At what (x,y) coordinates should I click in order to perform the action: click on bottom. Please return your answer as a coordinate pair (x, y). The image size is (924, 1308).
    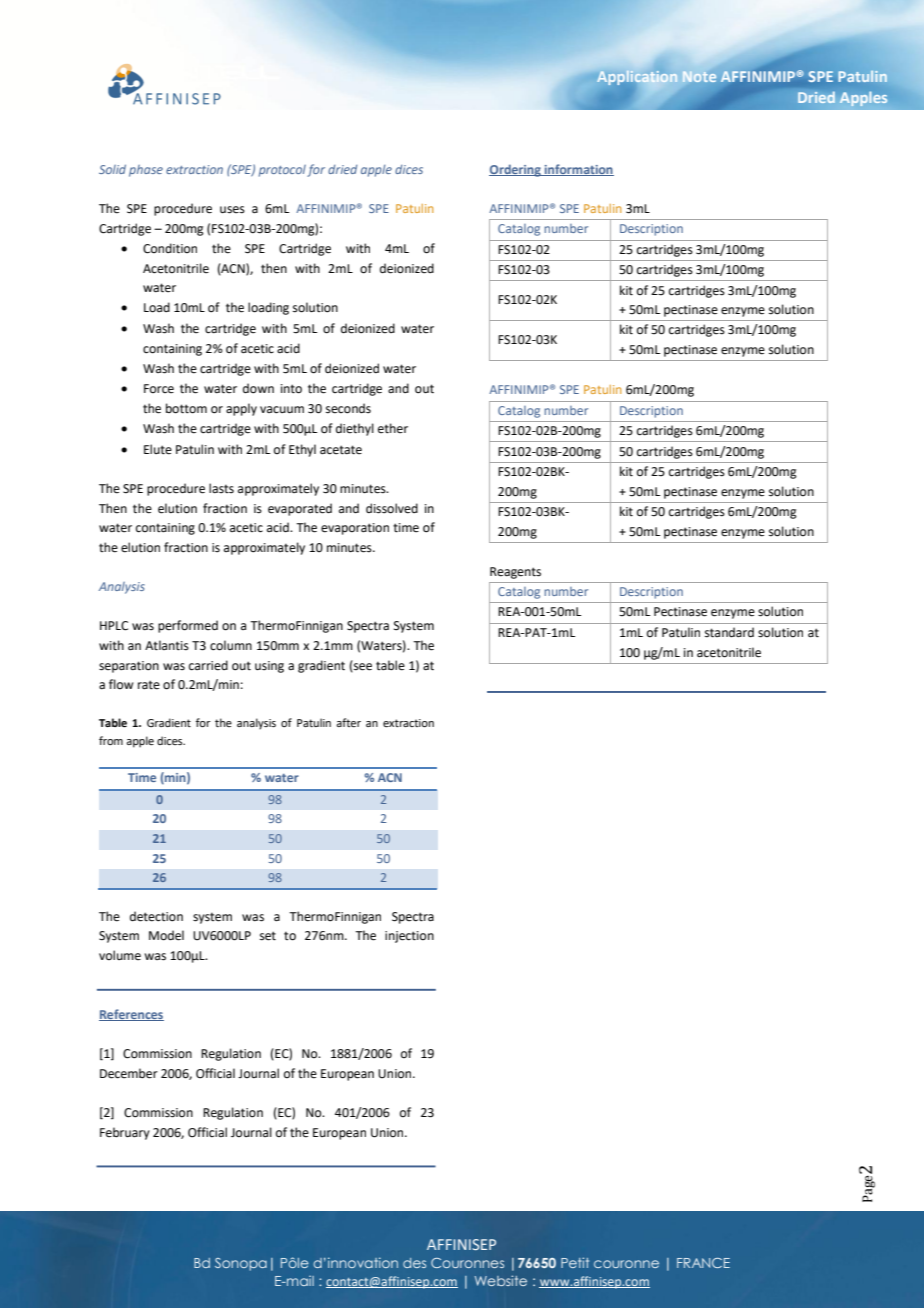
    Looking at the image, I should click on (186, 408).
